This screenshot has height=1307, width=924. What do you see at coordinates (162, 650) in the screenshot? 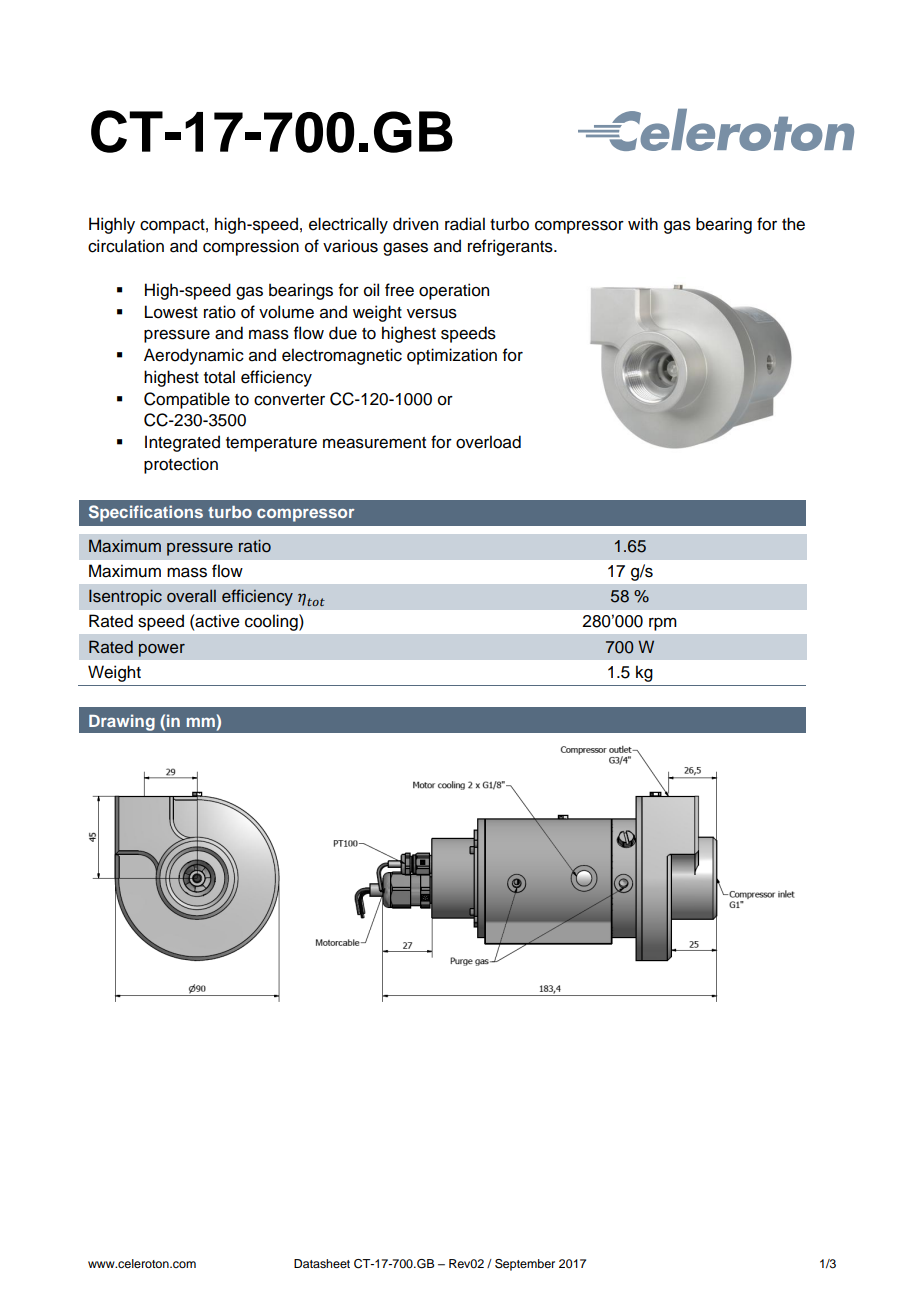
I see `power` at bounding box center [162, 650].
